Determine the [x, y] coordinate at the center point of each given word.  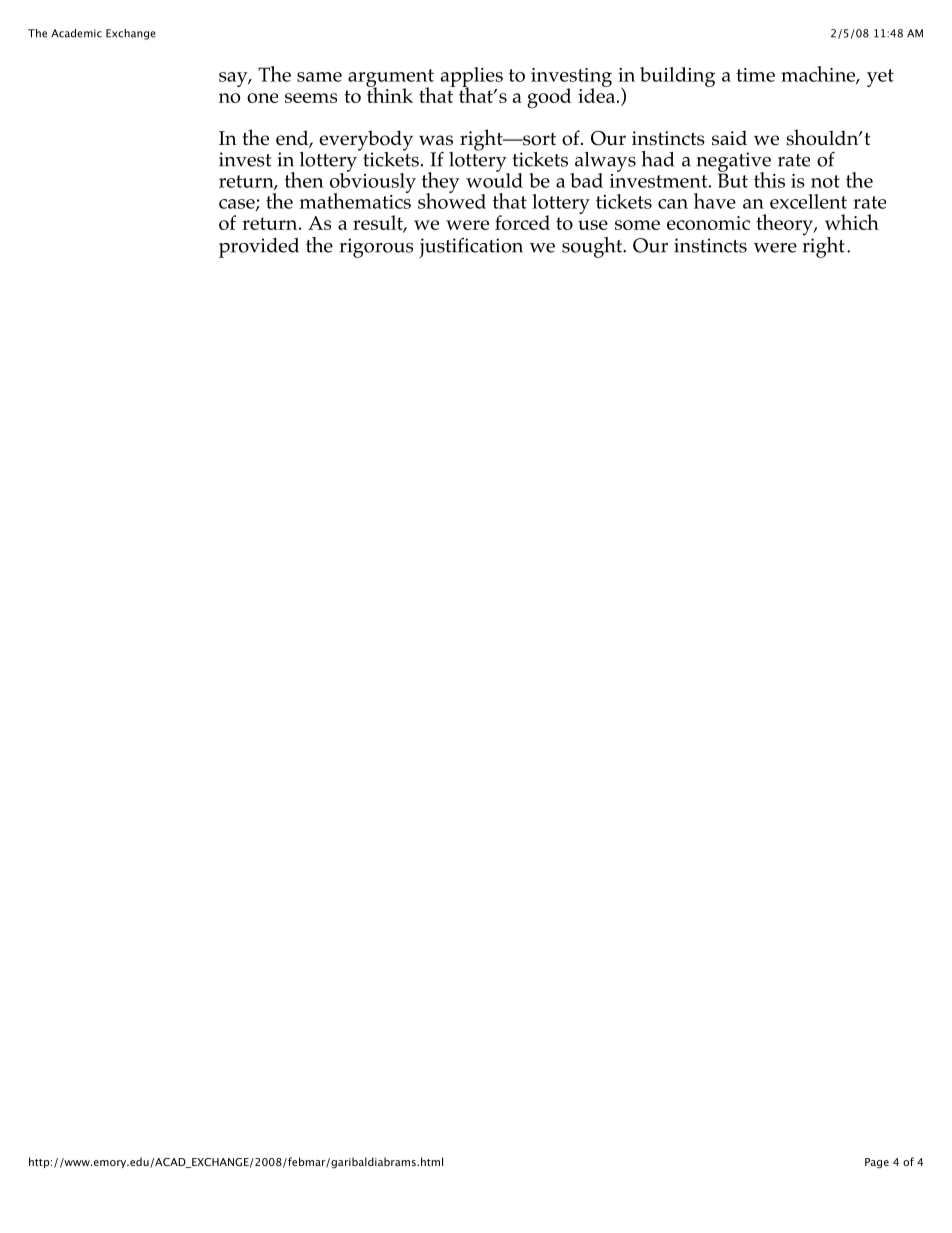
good [549, 98]
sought [593, 247]
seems [311, 98]
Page [877, 1163]
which [852, 222]
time [755, 75]
